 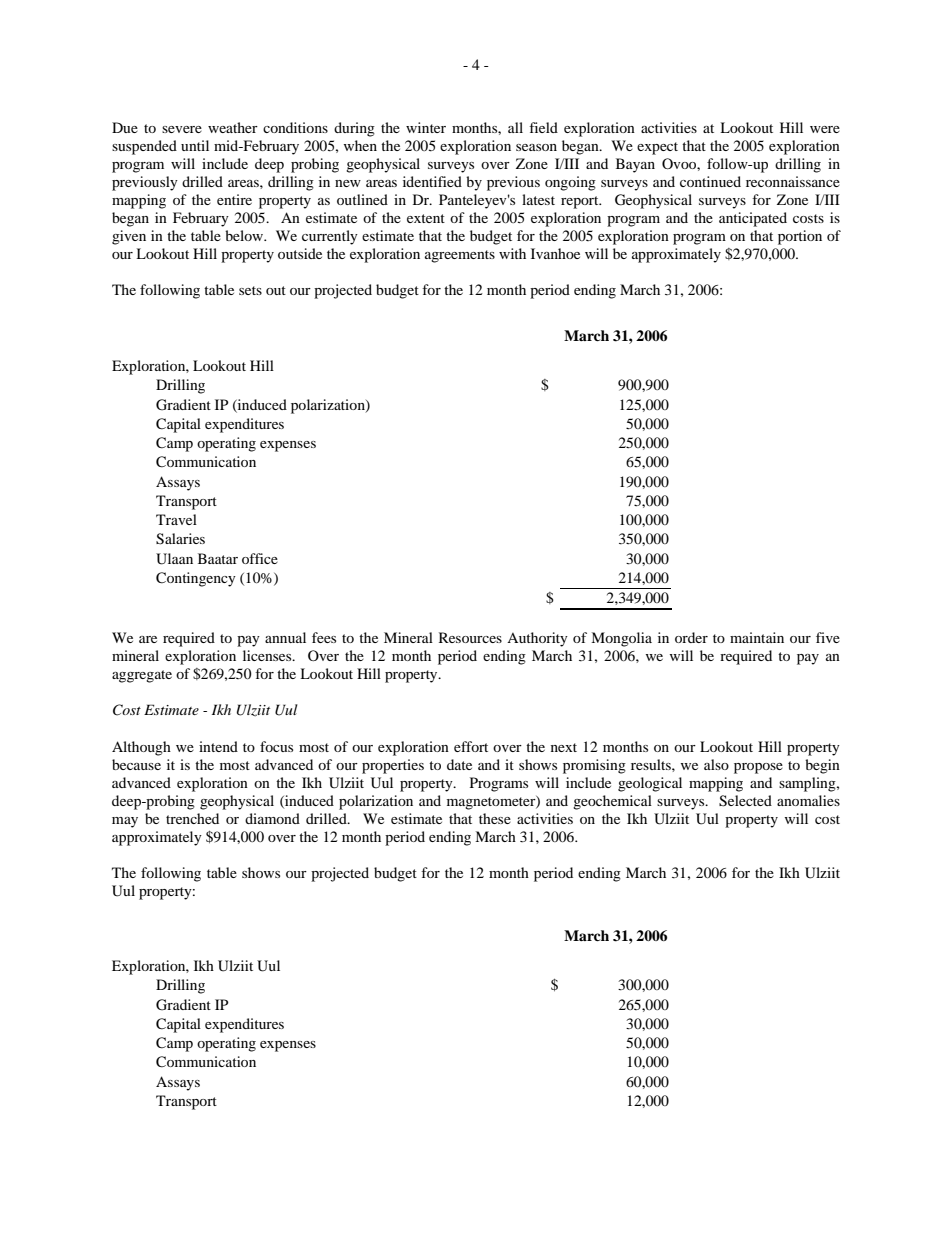 What do you see at coordinates (757, 637) in the screenshot?
I see `maintain` at bounding box center [757, 637].
